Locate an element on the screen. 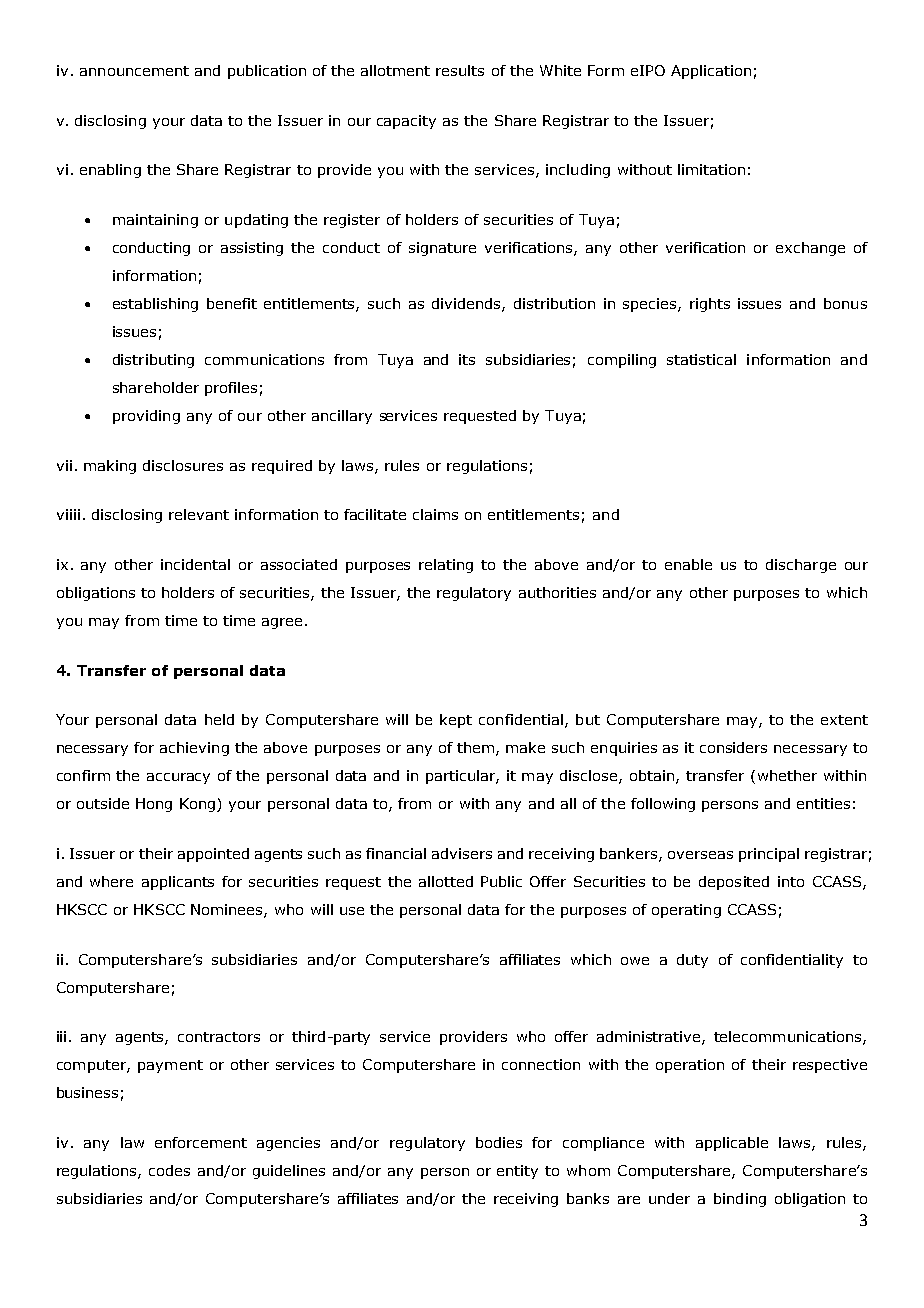  its is located at coordinates (467, 359).
